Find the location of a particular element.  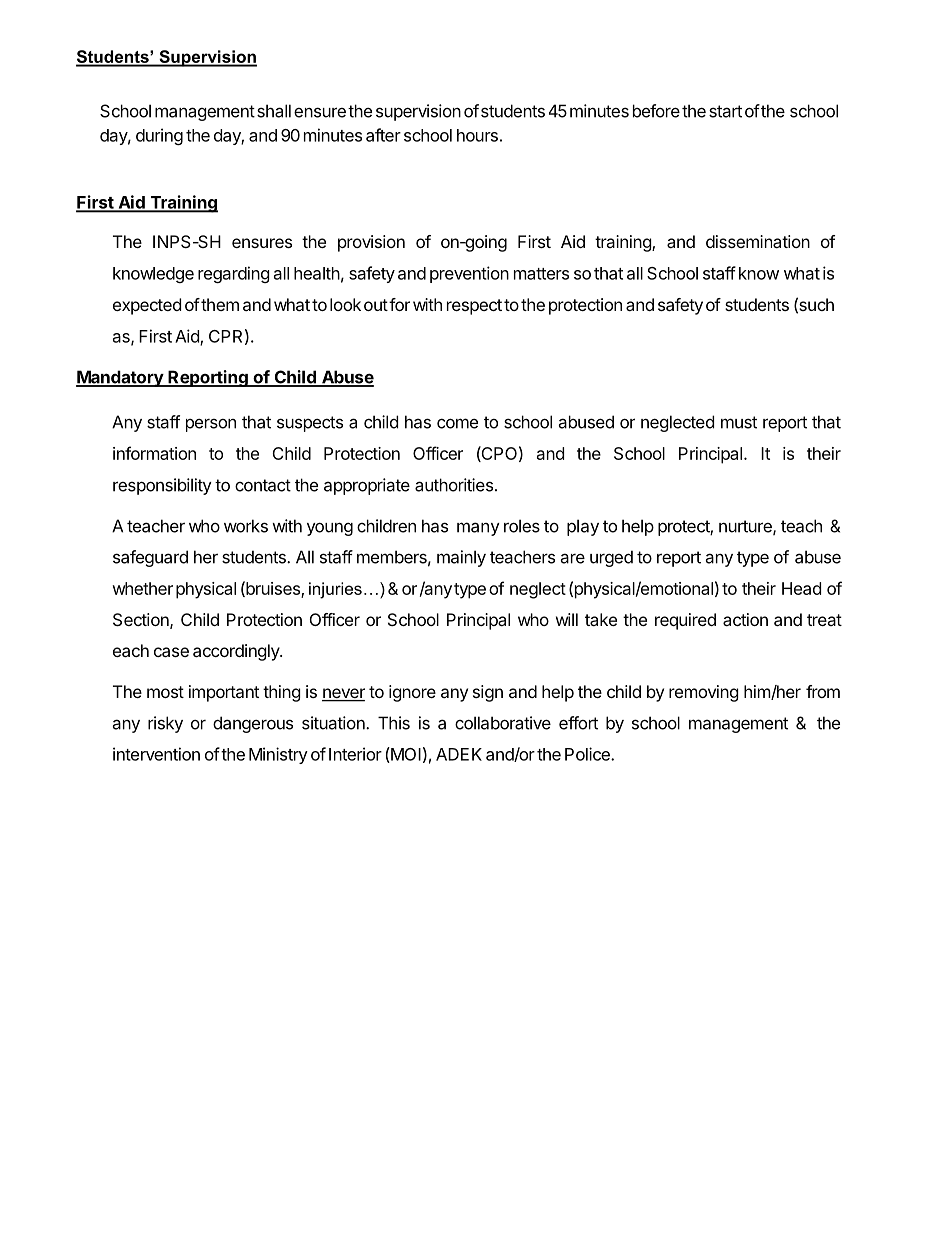

during is located at coordinates (159, 136).
